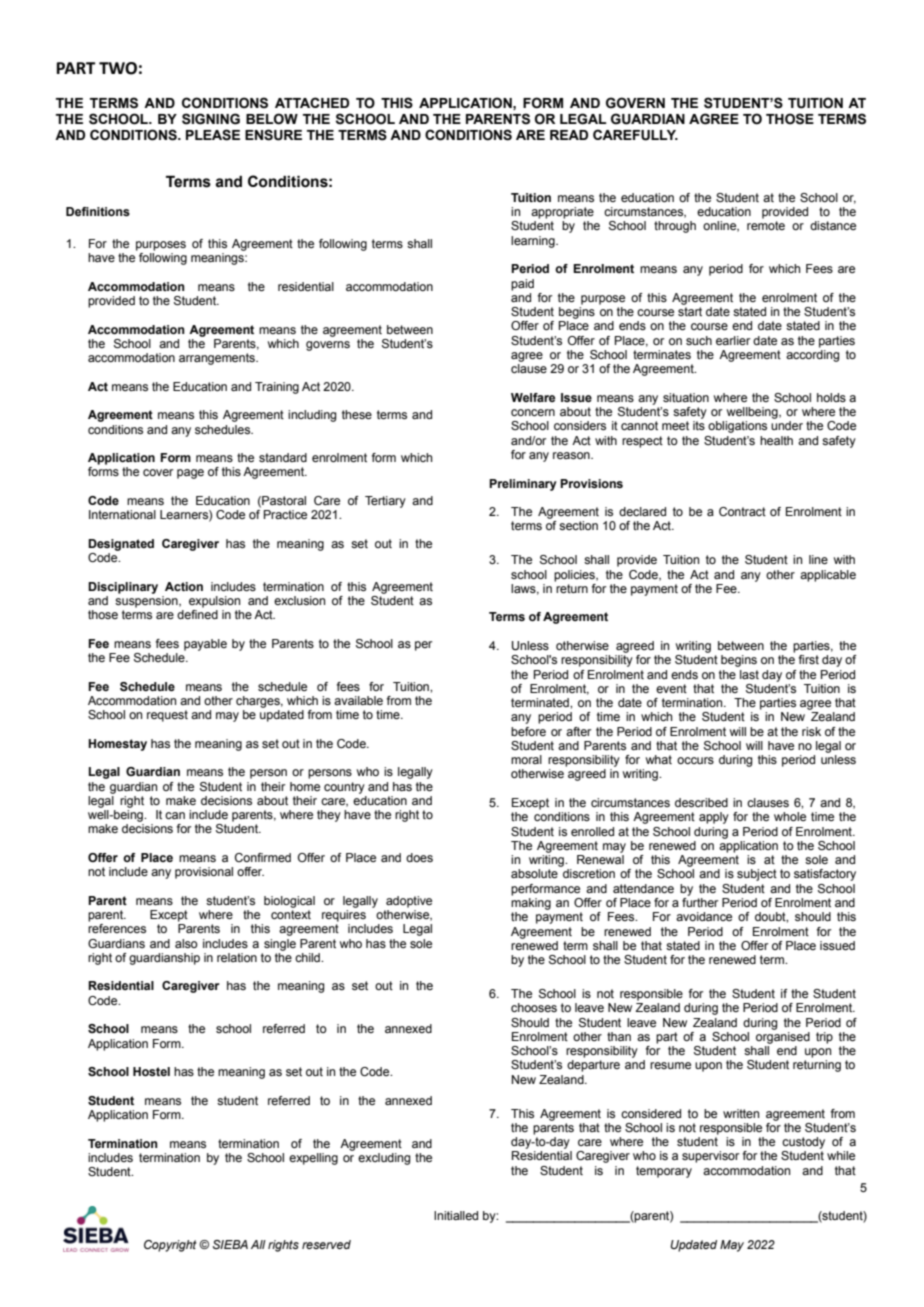 This page has width=924, height=1307. I want to click on PLEASE, so click(213, 135).
